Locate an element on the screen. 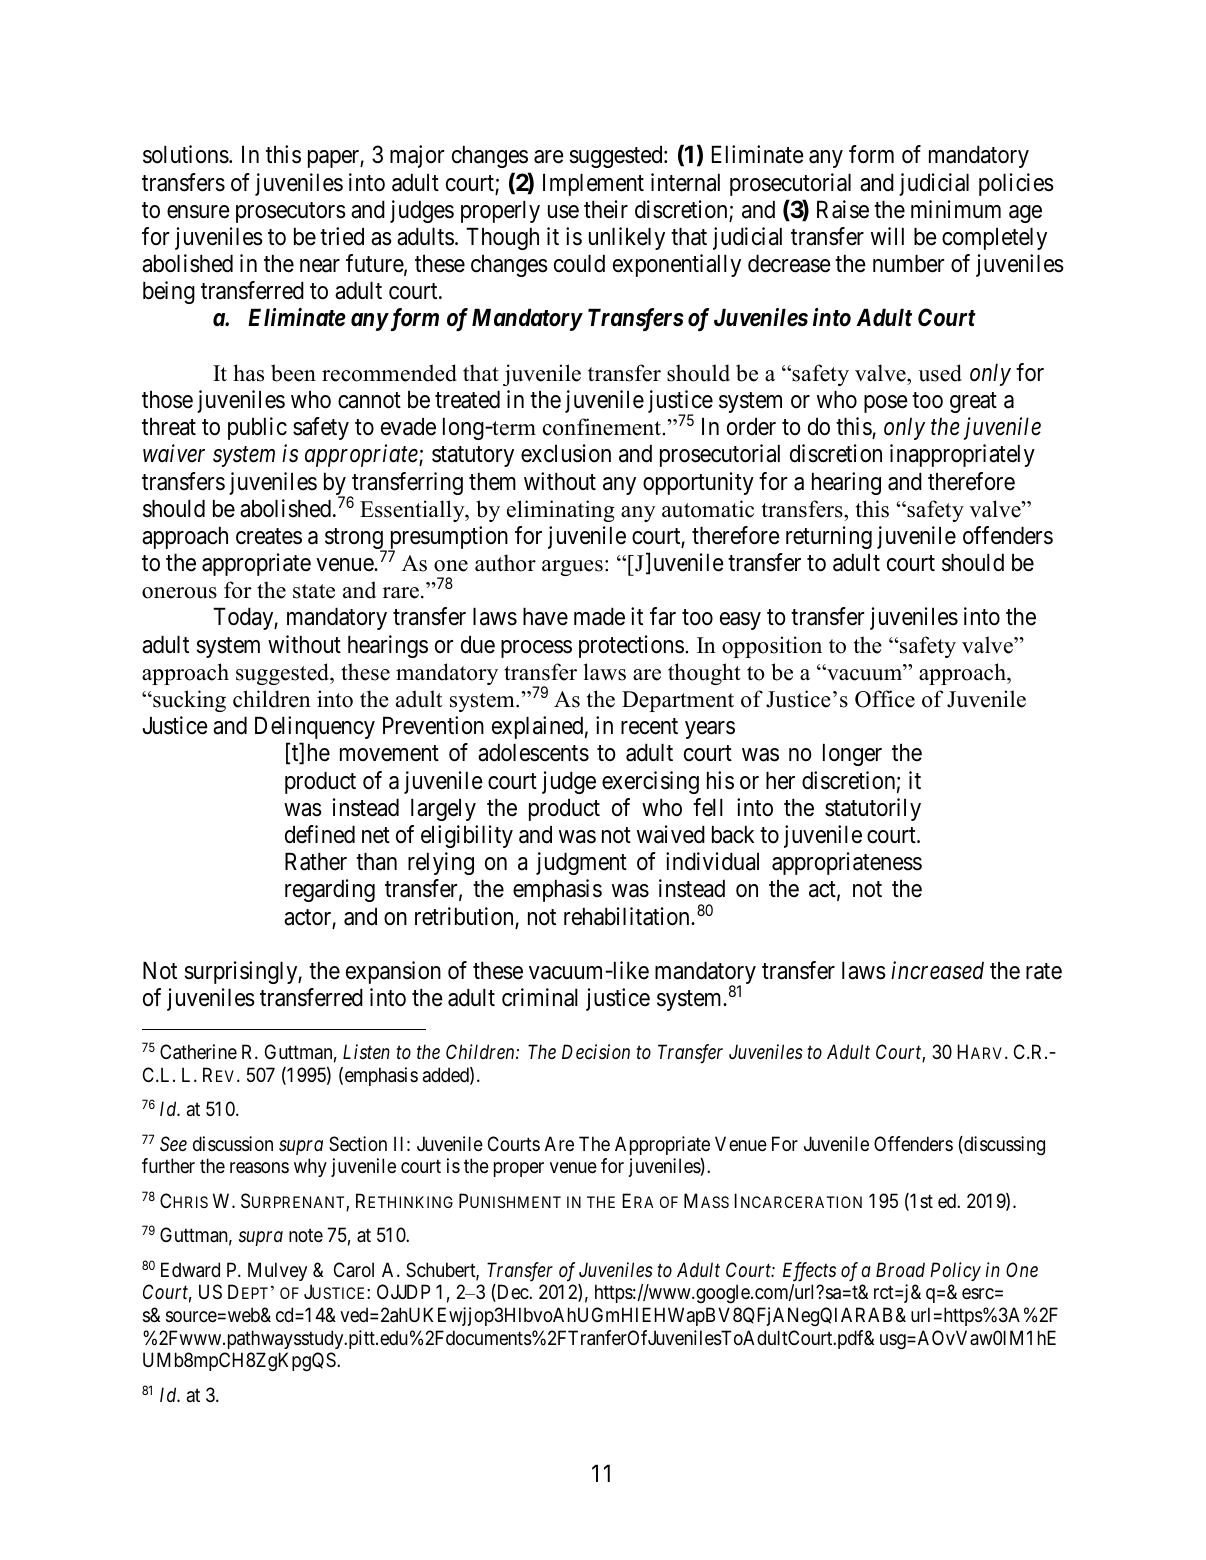 The width and height of the screenshot is (1206, 1560). criminal is located at coordinates (540, 997).
